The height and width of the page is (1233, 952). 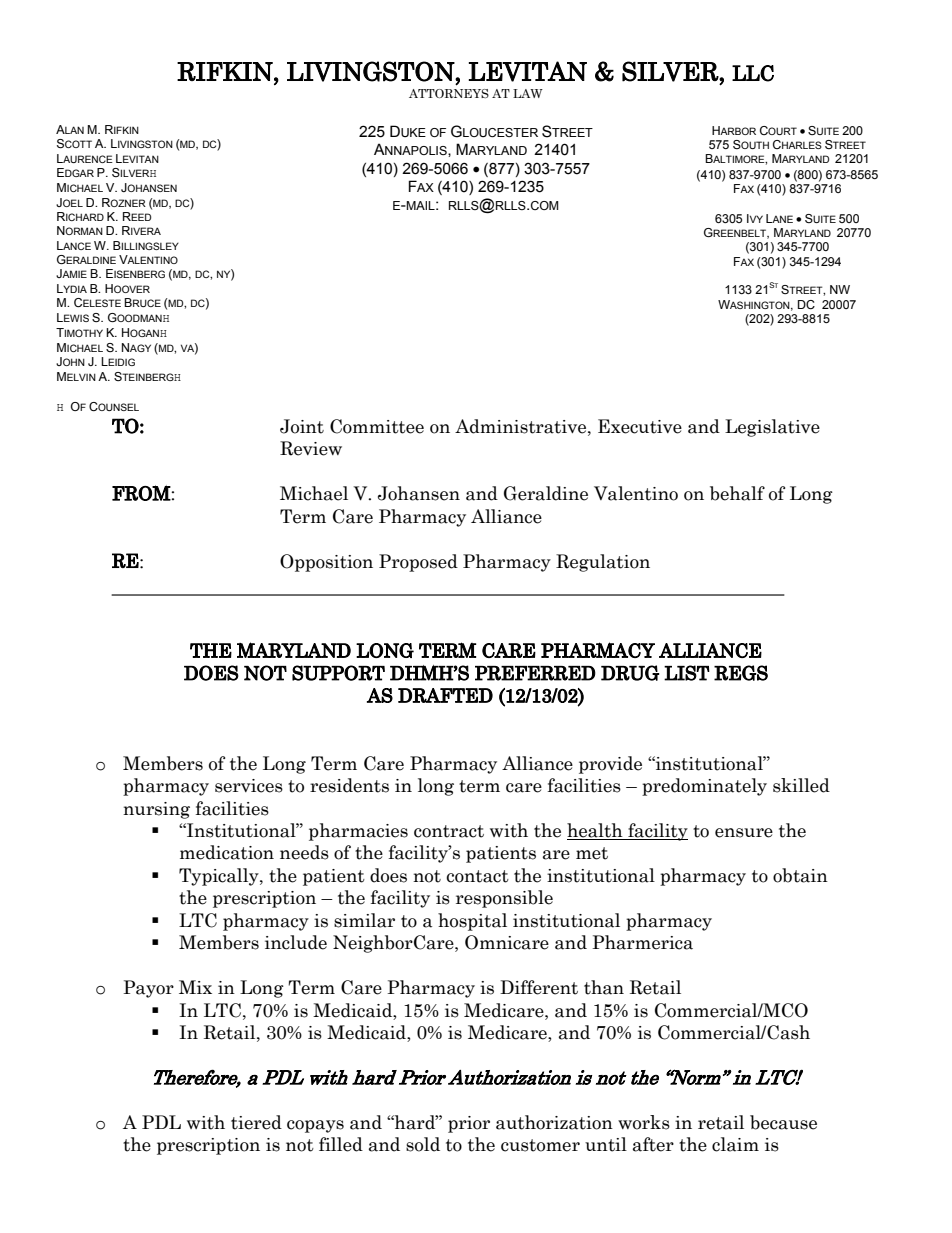 What do you see at coordinates (741, 673) in the page?
I see `REGS` at bounding box center [741, 673].
